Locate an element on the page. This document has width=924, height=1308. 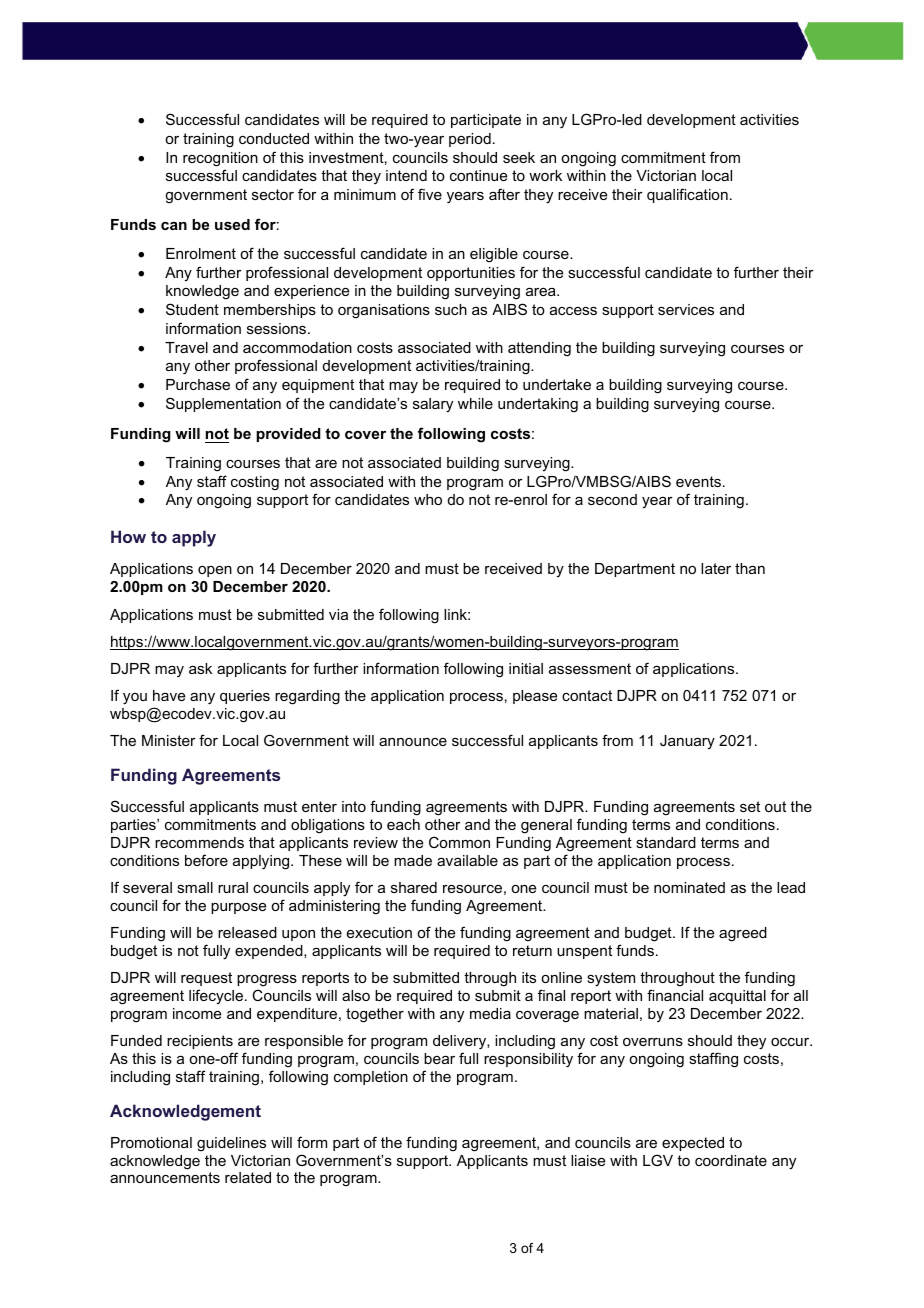
continue is located at coordinates (478, 175).
